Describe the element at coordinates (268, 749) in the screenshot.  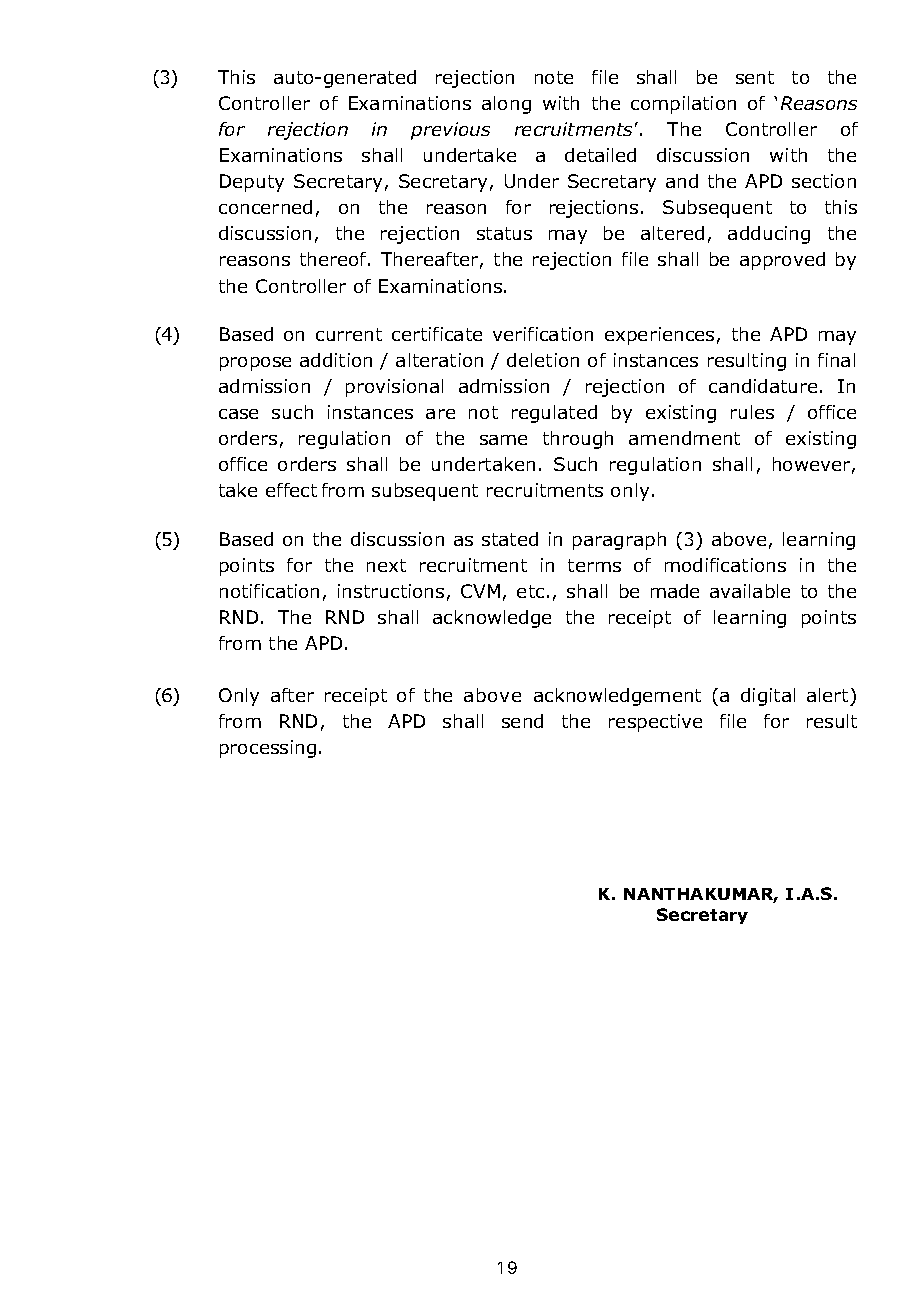
I see `processing` at that location.
